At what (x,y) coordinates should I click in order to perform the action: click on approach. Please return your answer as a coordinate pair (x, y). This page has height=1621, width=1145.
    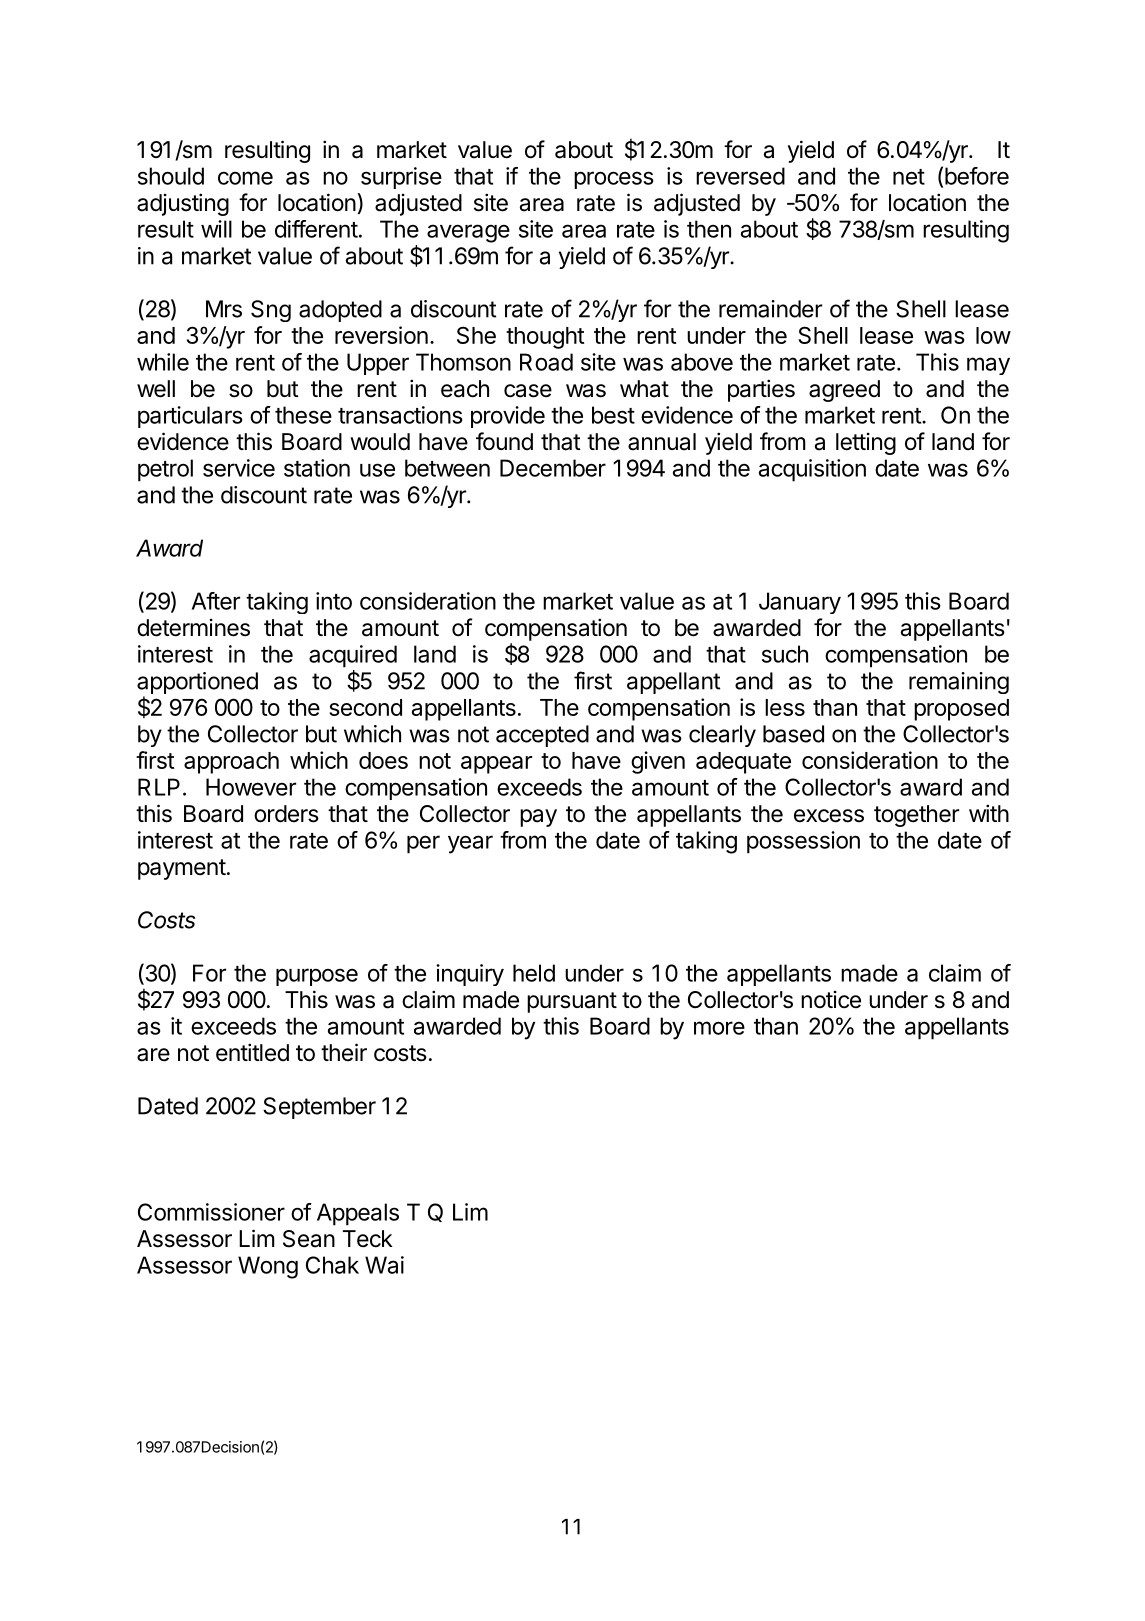
    Looking at the image, I should click on (231, 763).
